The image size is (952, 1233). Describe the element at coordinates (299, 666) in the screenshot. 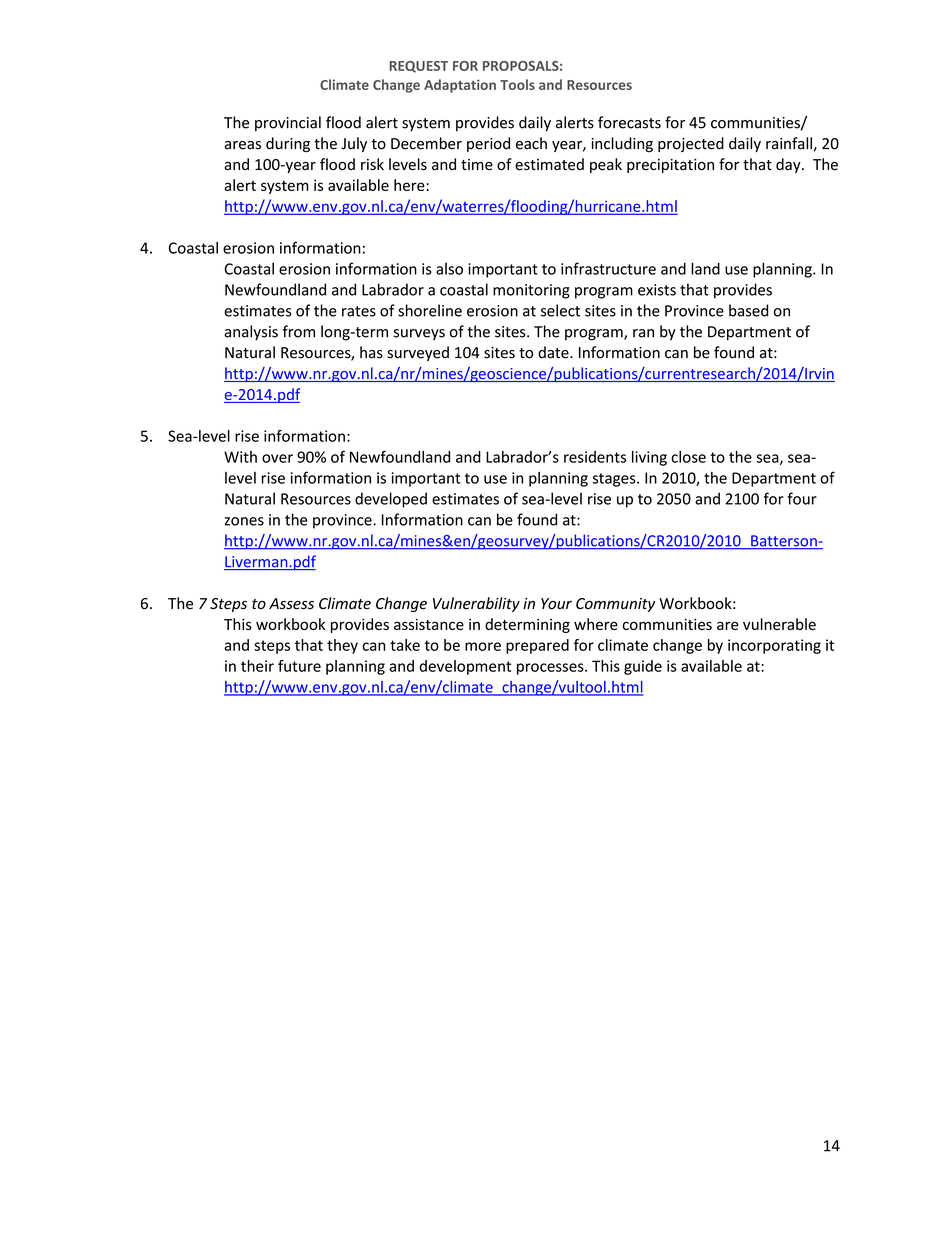

I see `future` at that location.
